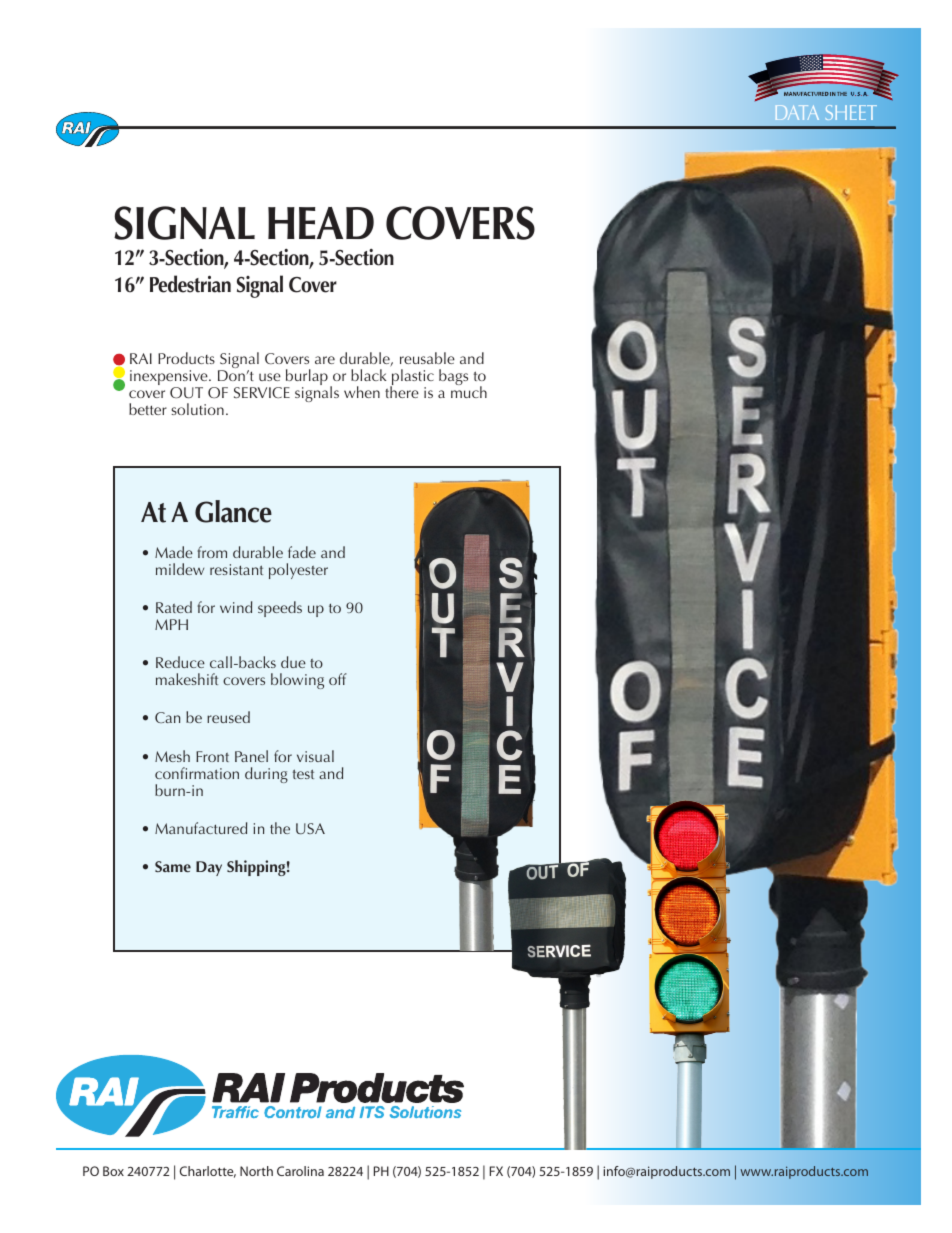 This document has height=1233, width=952. Describe the element at coordinates (266, 775) in the document. I see `during` at that location.
